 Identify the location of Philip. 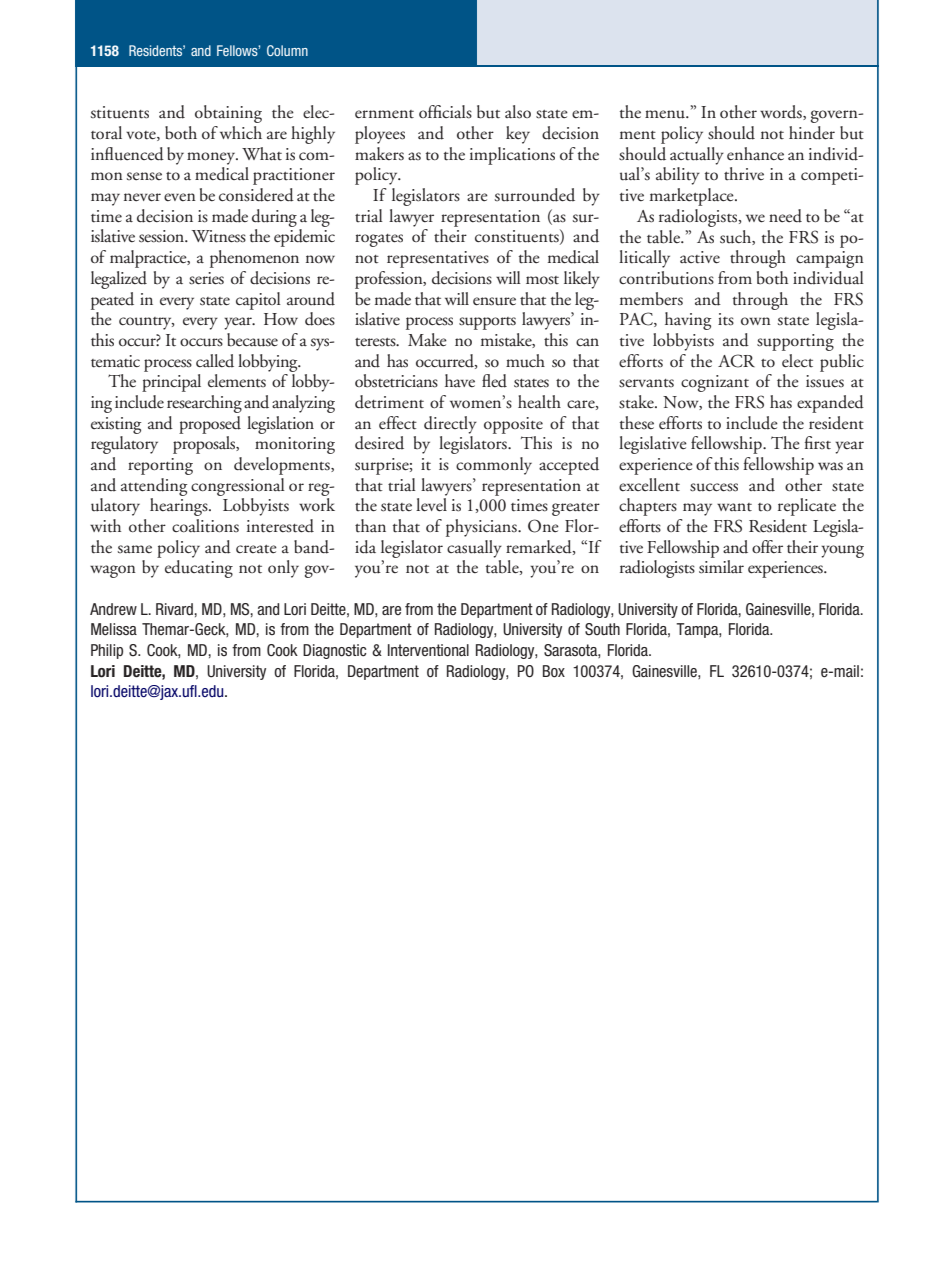
(107, 651).
